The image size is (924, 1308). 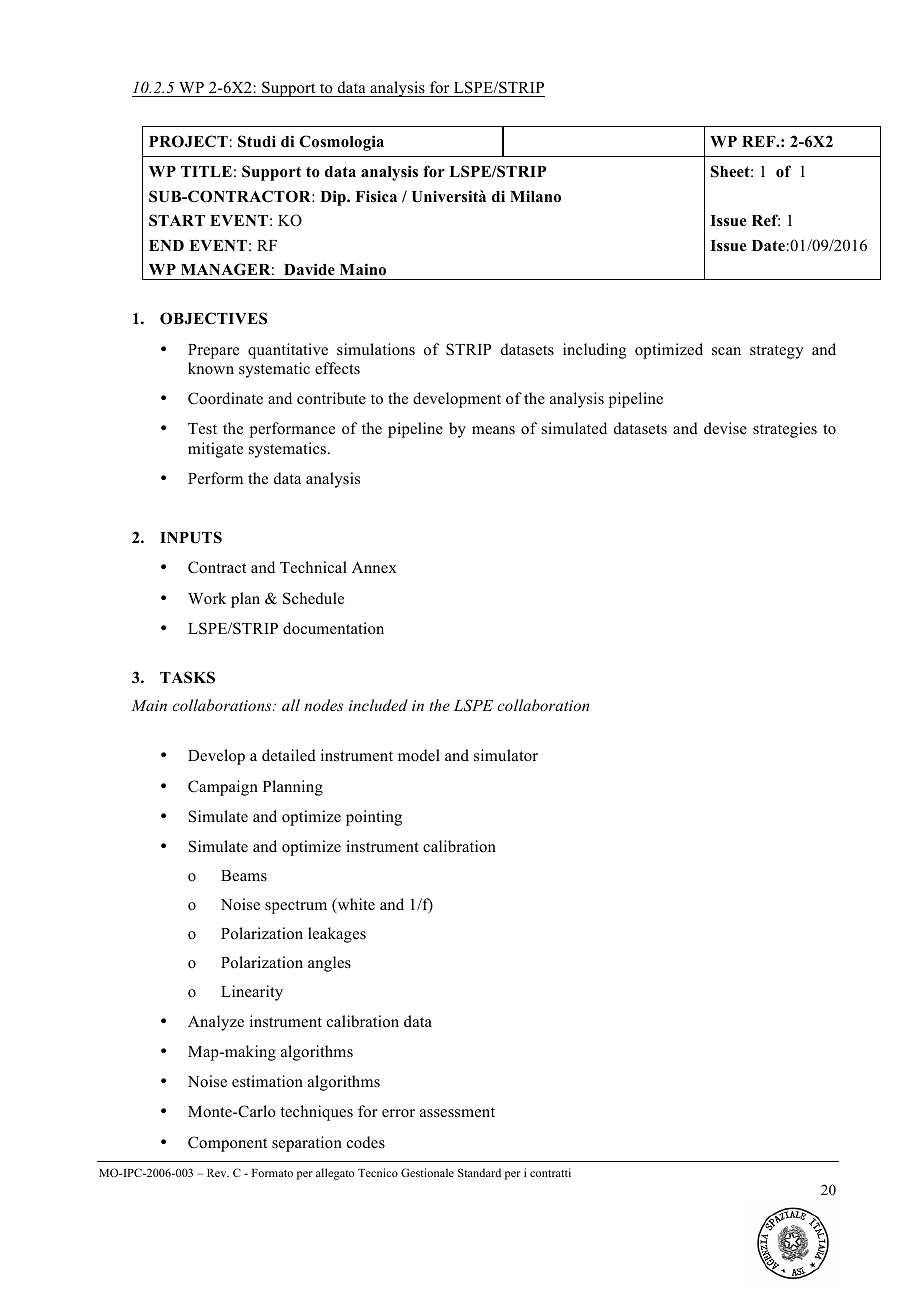 I want to click on Standard, so click(x=479, y=1172).
